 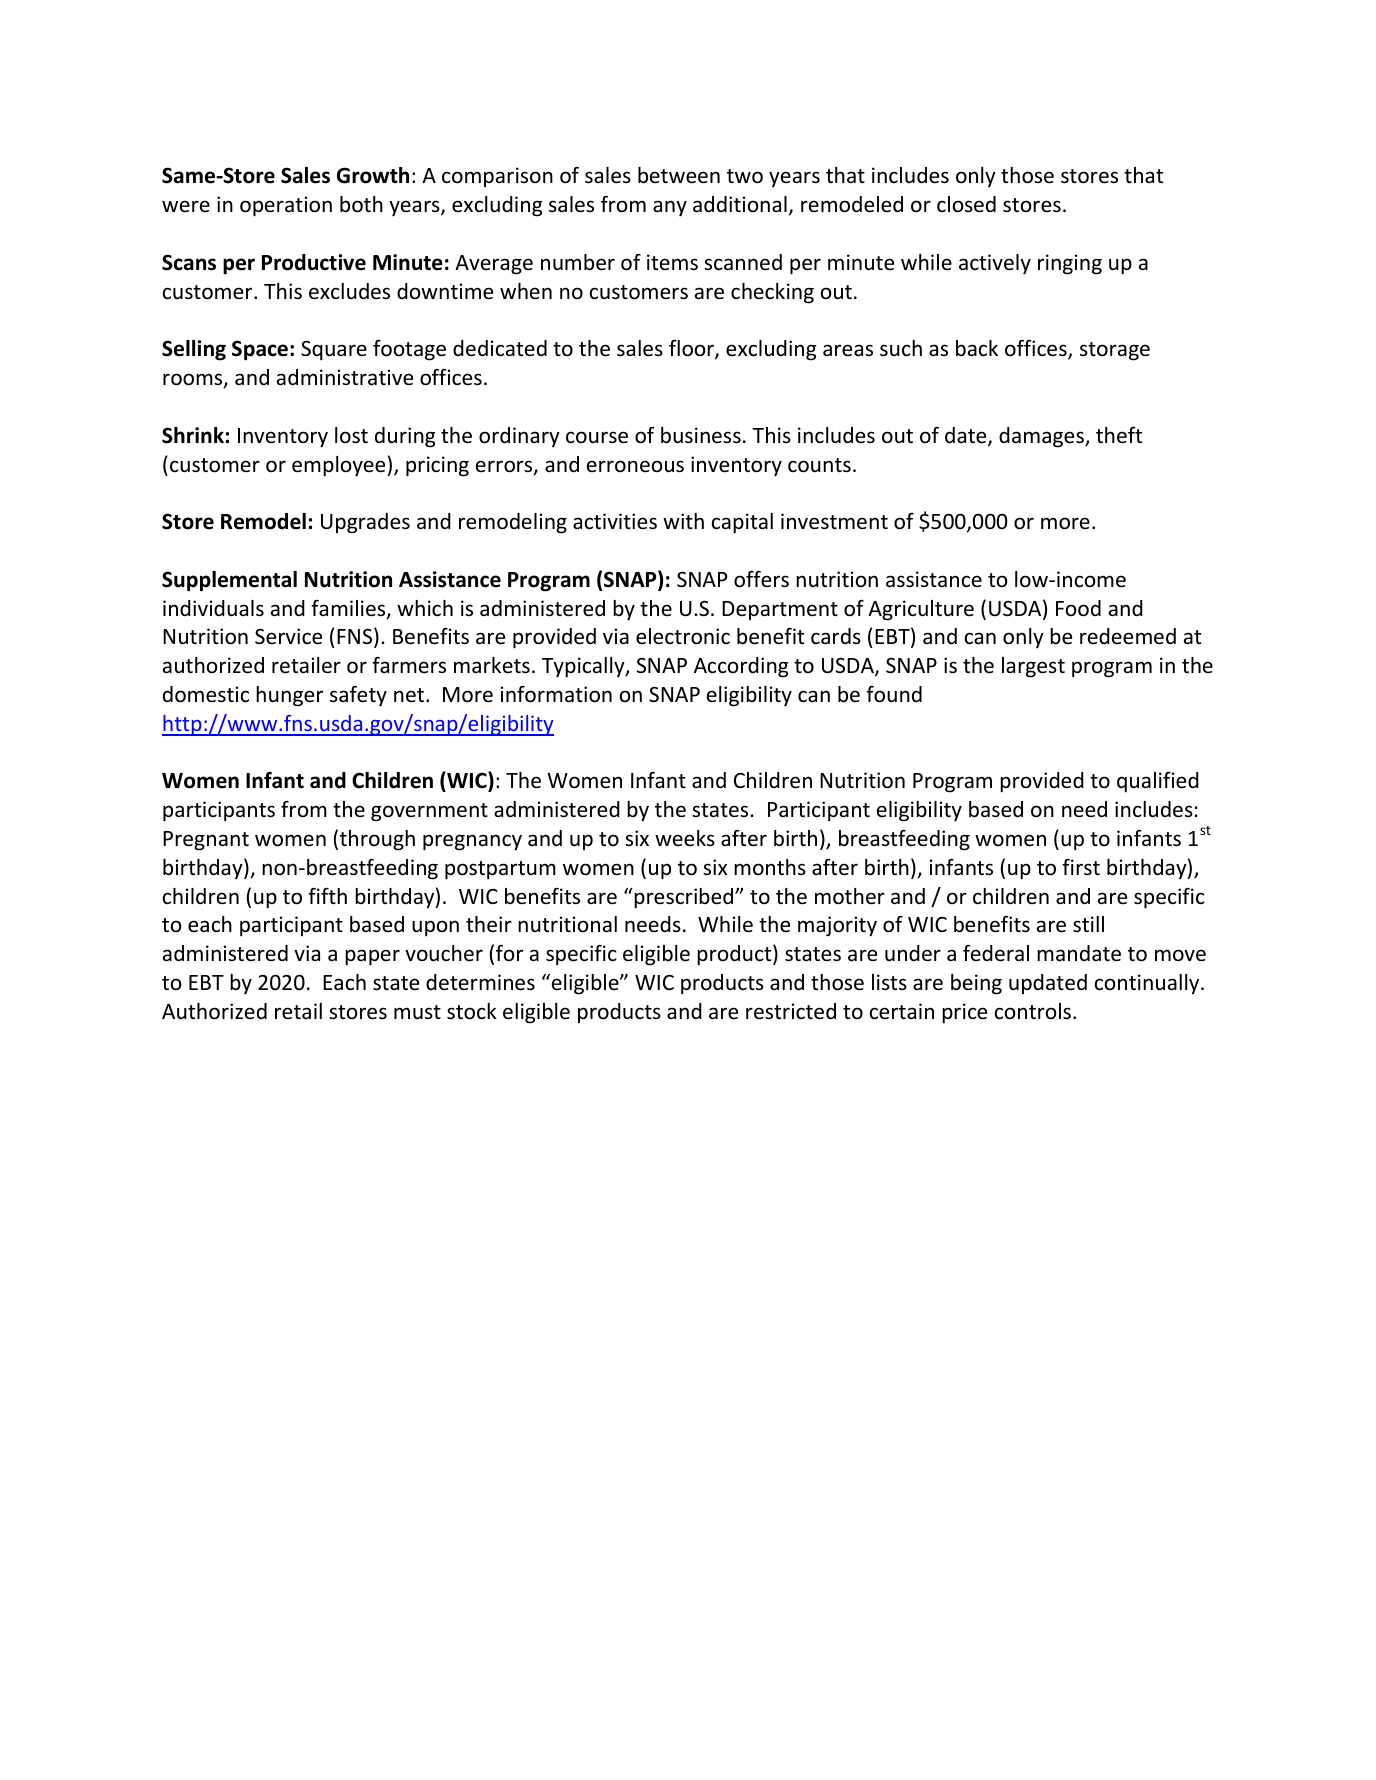 What do you see at coordinates (556, 694) in the screenshot?
I see `information` at bounding box center [556, 694].
